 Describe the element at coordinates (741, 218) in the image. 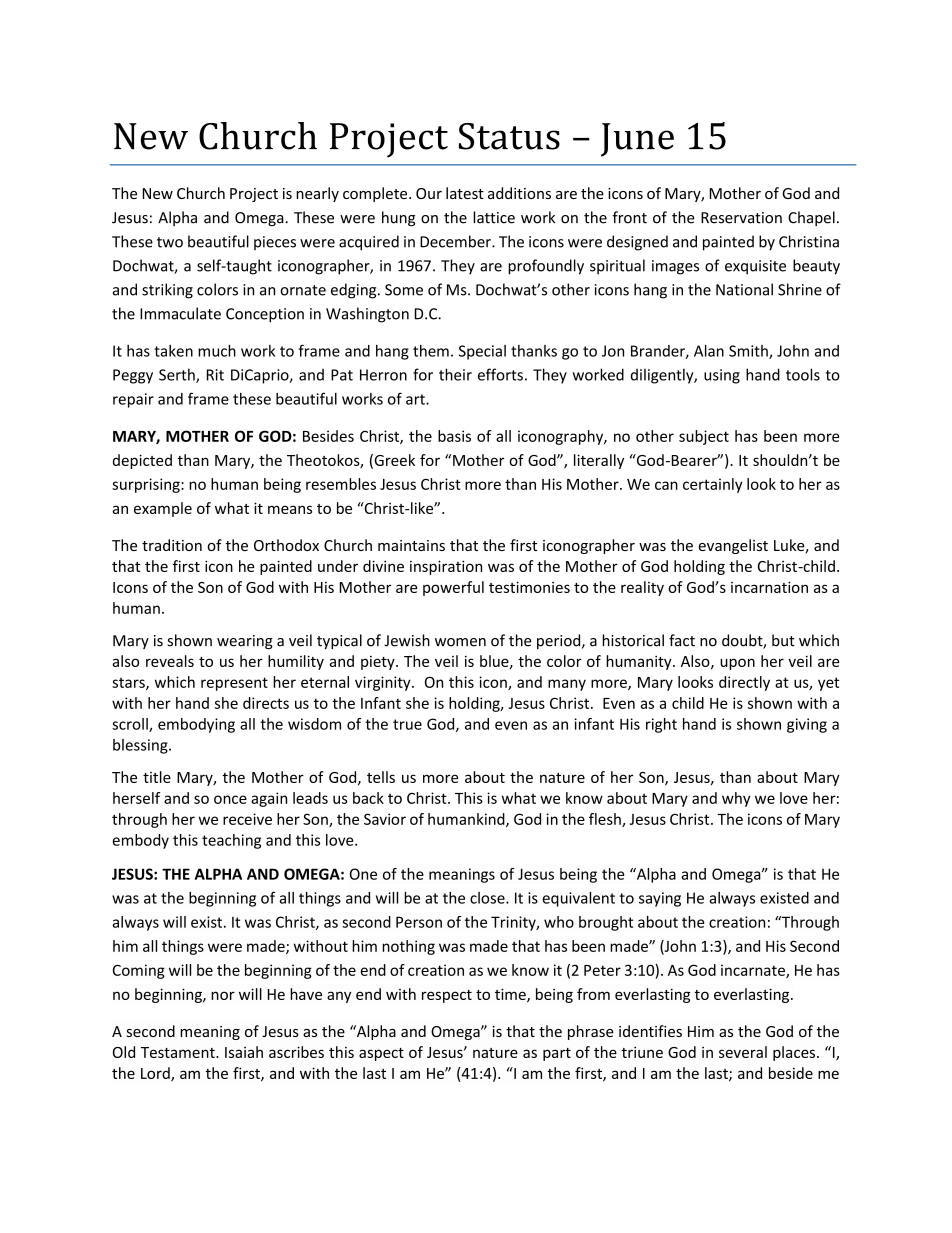

I see `Reservation` at that location.
